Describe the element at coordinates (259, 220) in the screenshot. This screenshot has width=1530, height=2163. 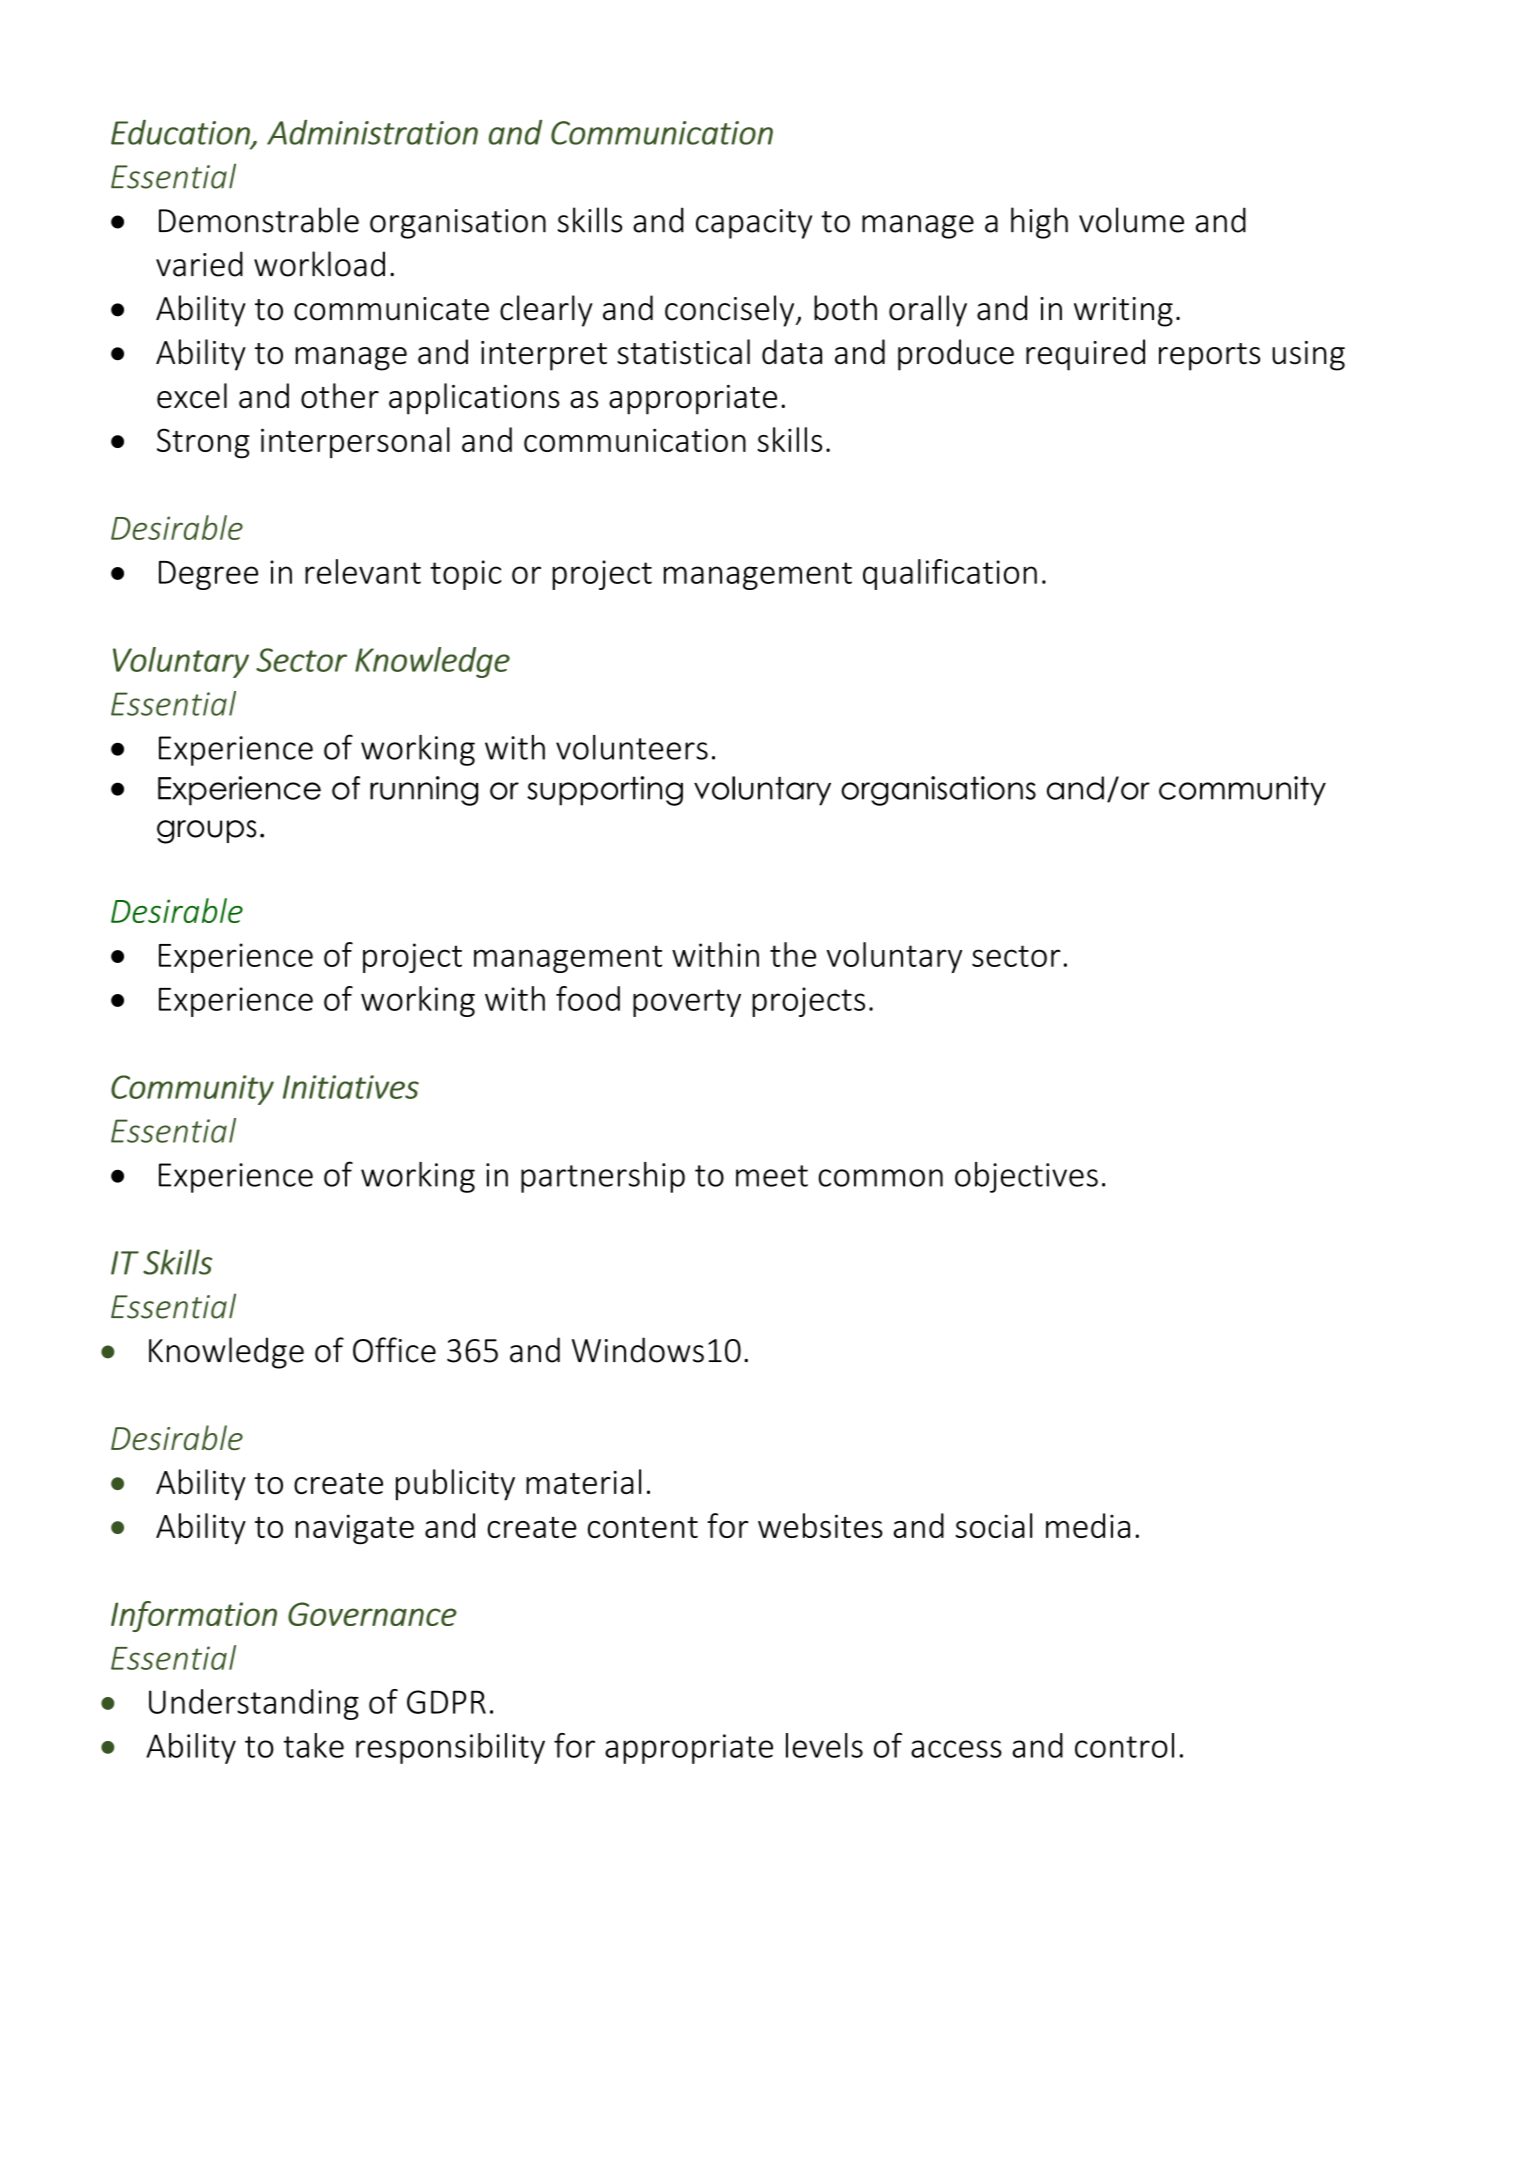
I see `Demonstrable` at that location.
